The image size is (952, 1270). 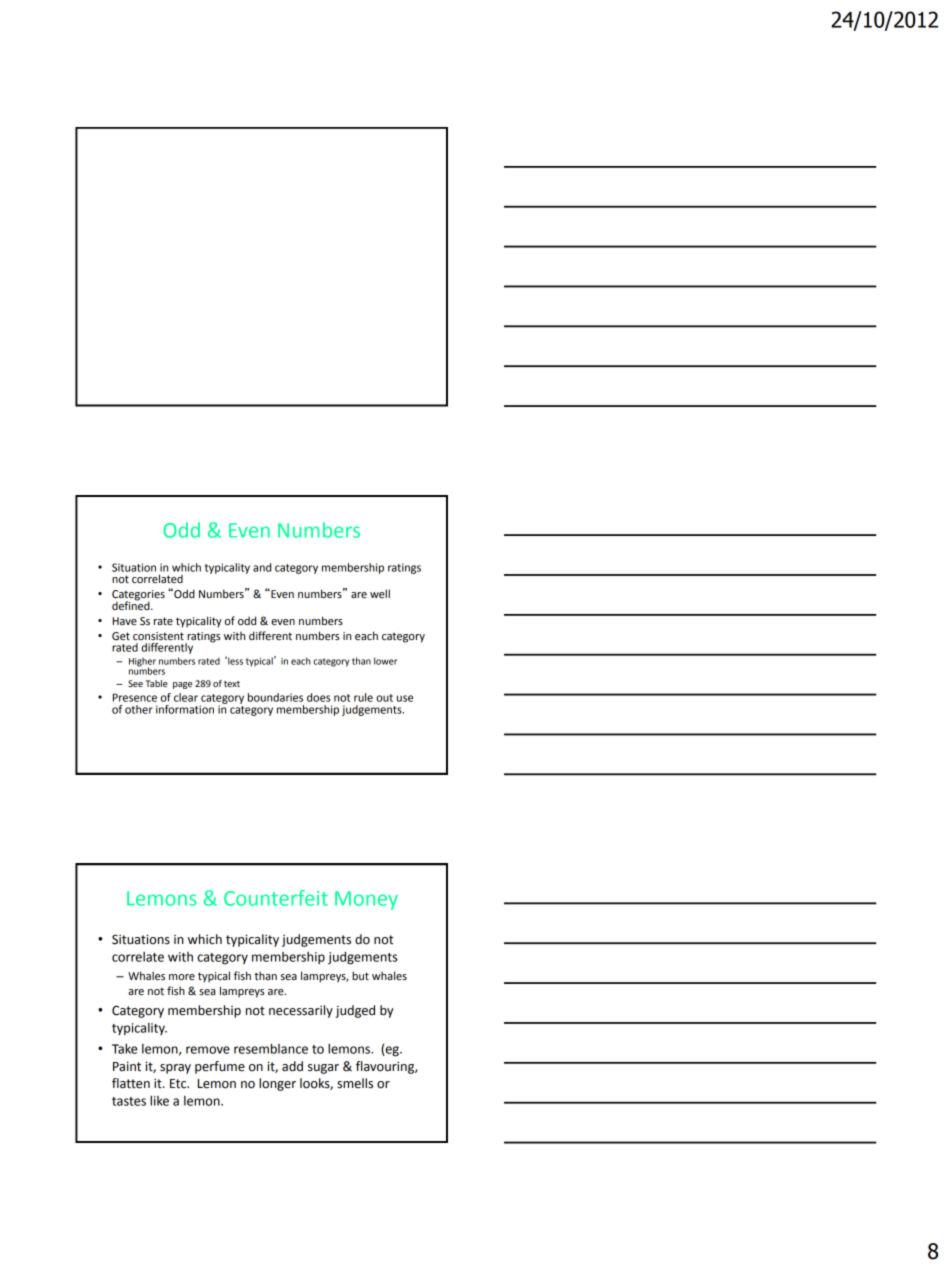 I want to click on Categories, so click(x=138, y=596).
